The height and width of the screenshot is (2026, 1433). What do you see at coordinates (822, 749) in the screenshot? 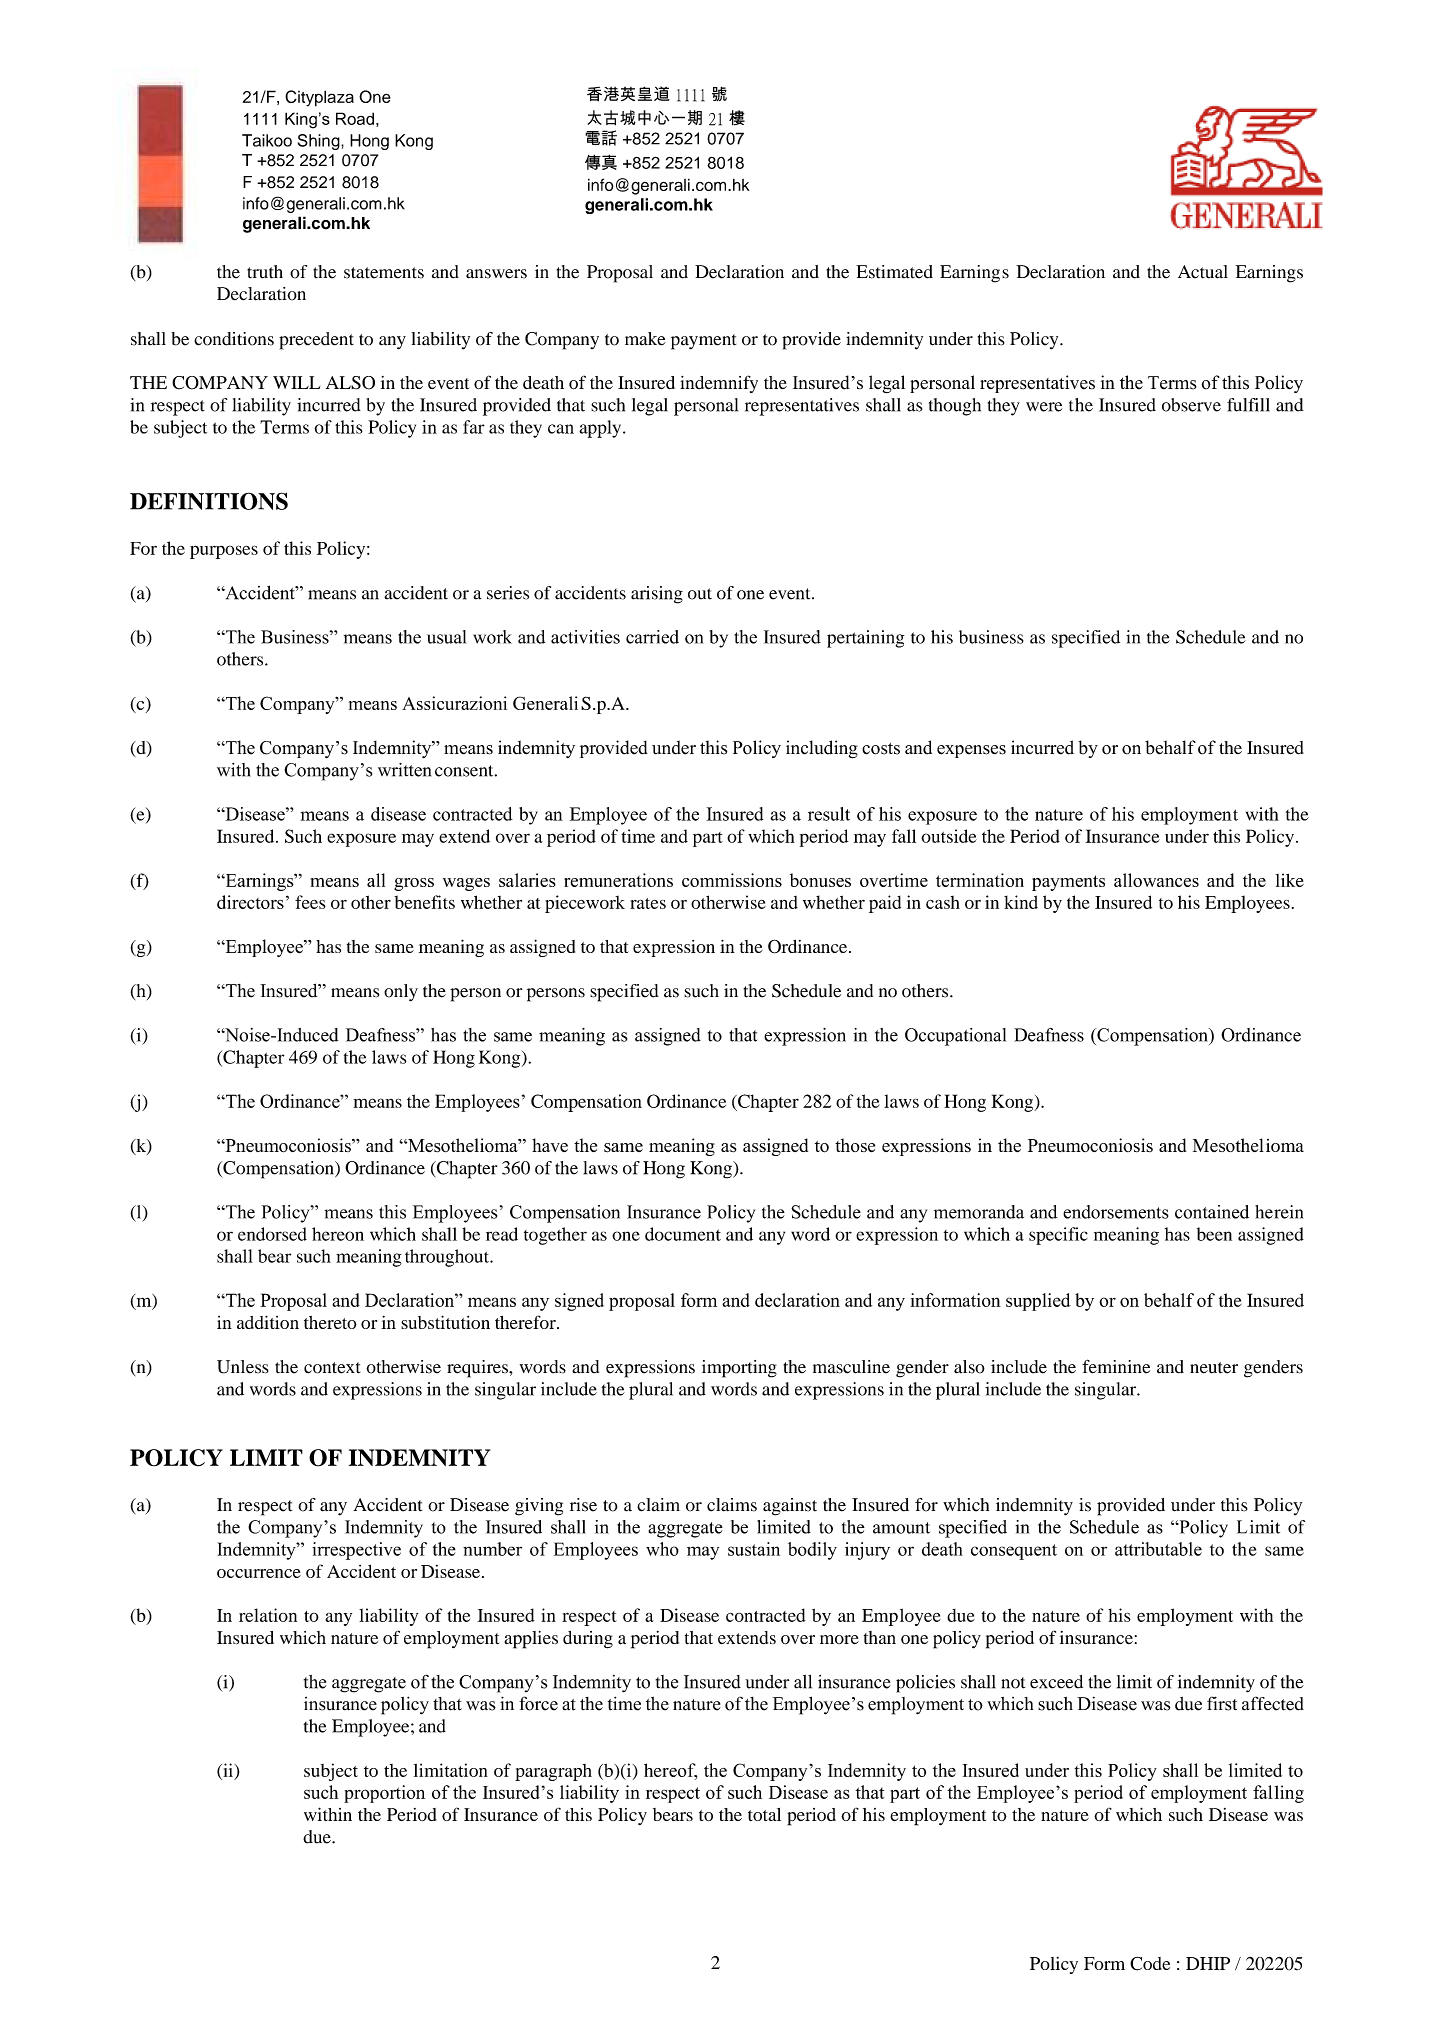
I see `including` at bounding box center [822, 749].
